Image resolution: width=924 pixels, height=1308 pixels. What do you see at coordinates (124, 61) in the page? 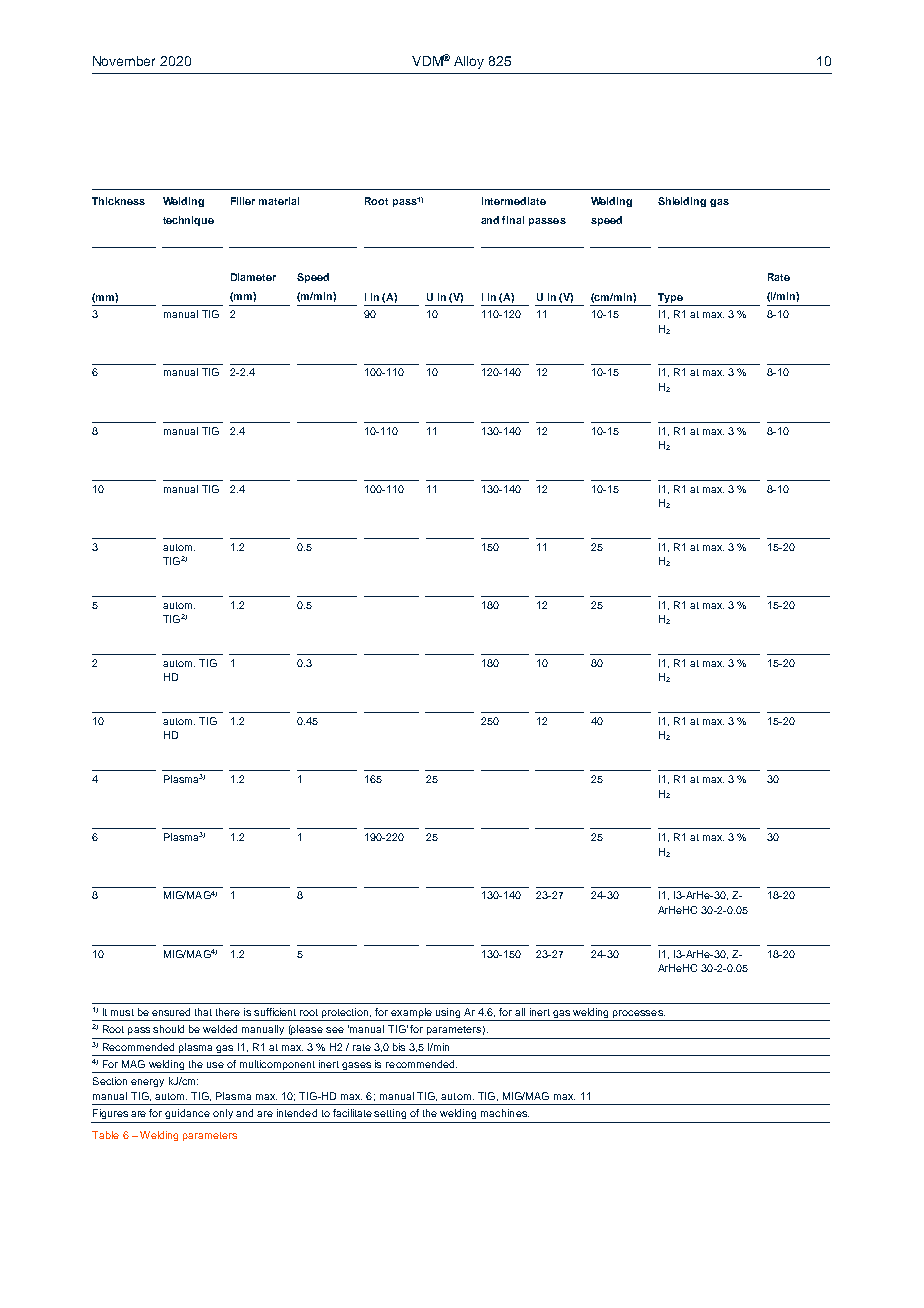
I see `November` at bounding box center [124, 61].
